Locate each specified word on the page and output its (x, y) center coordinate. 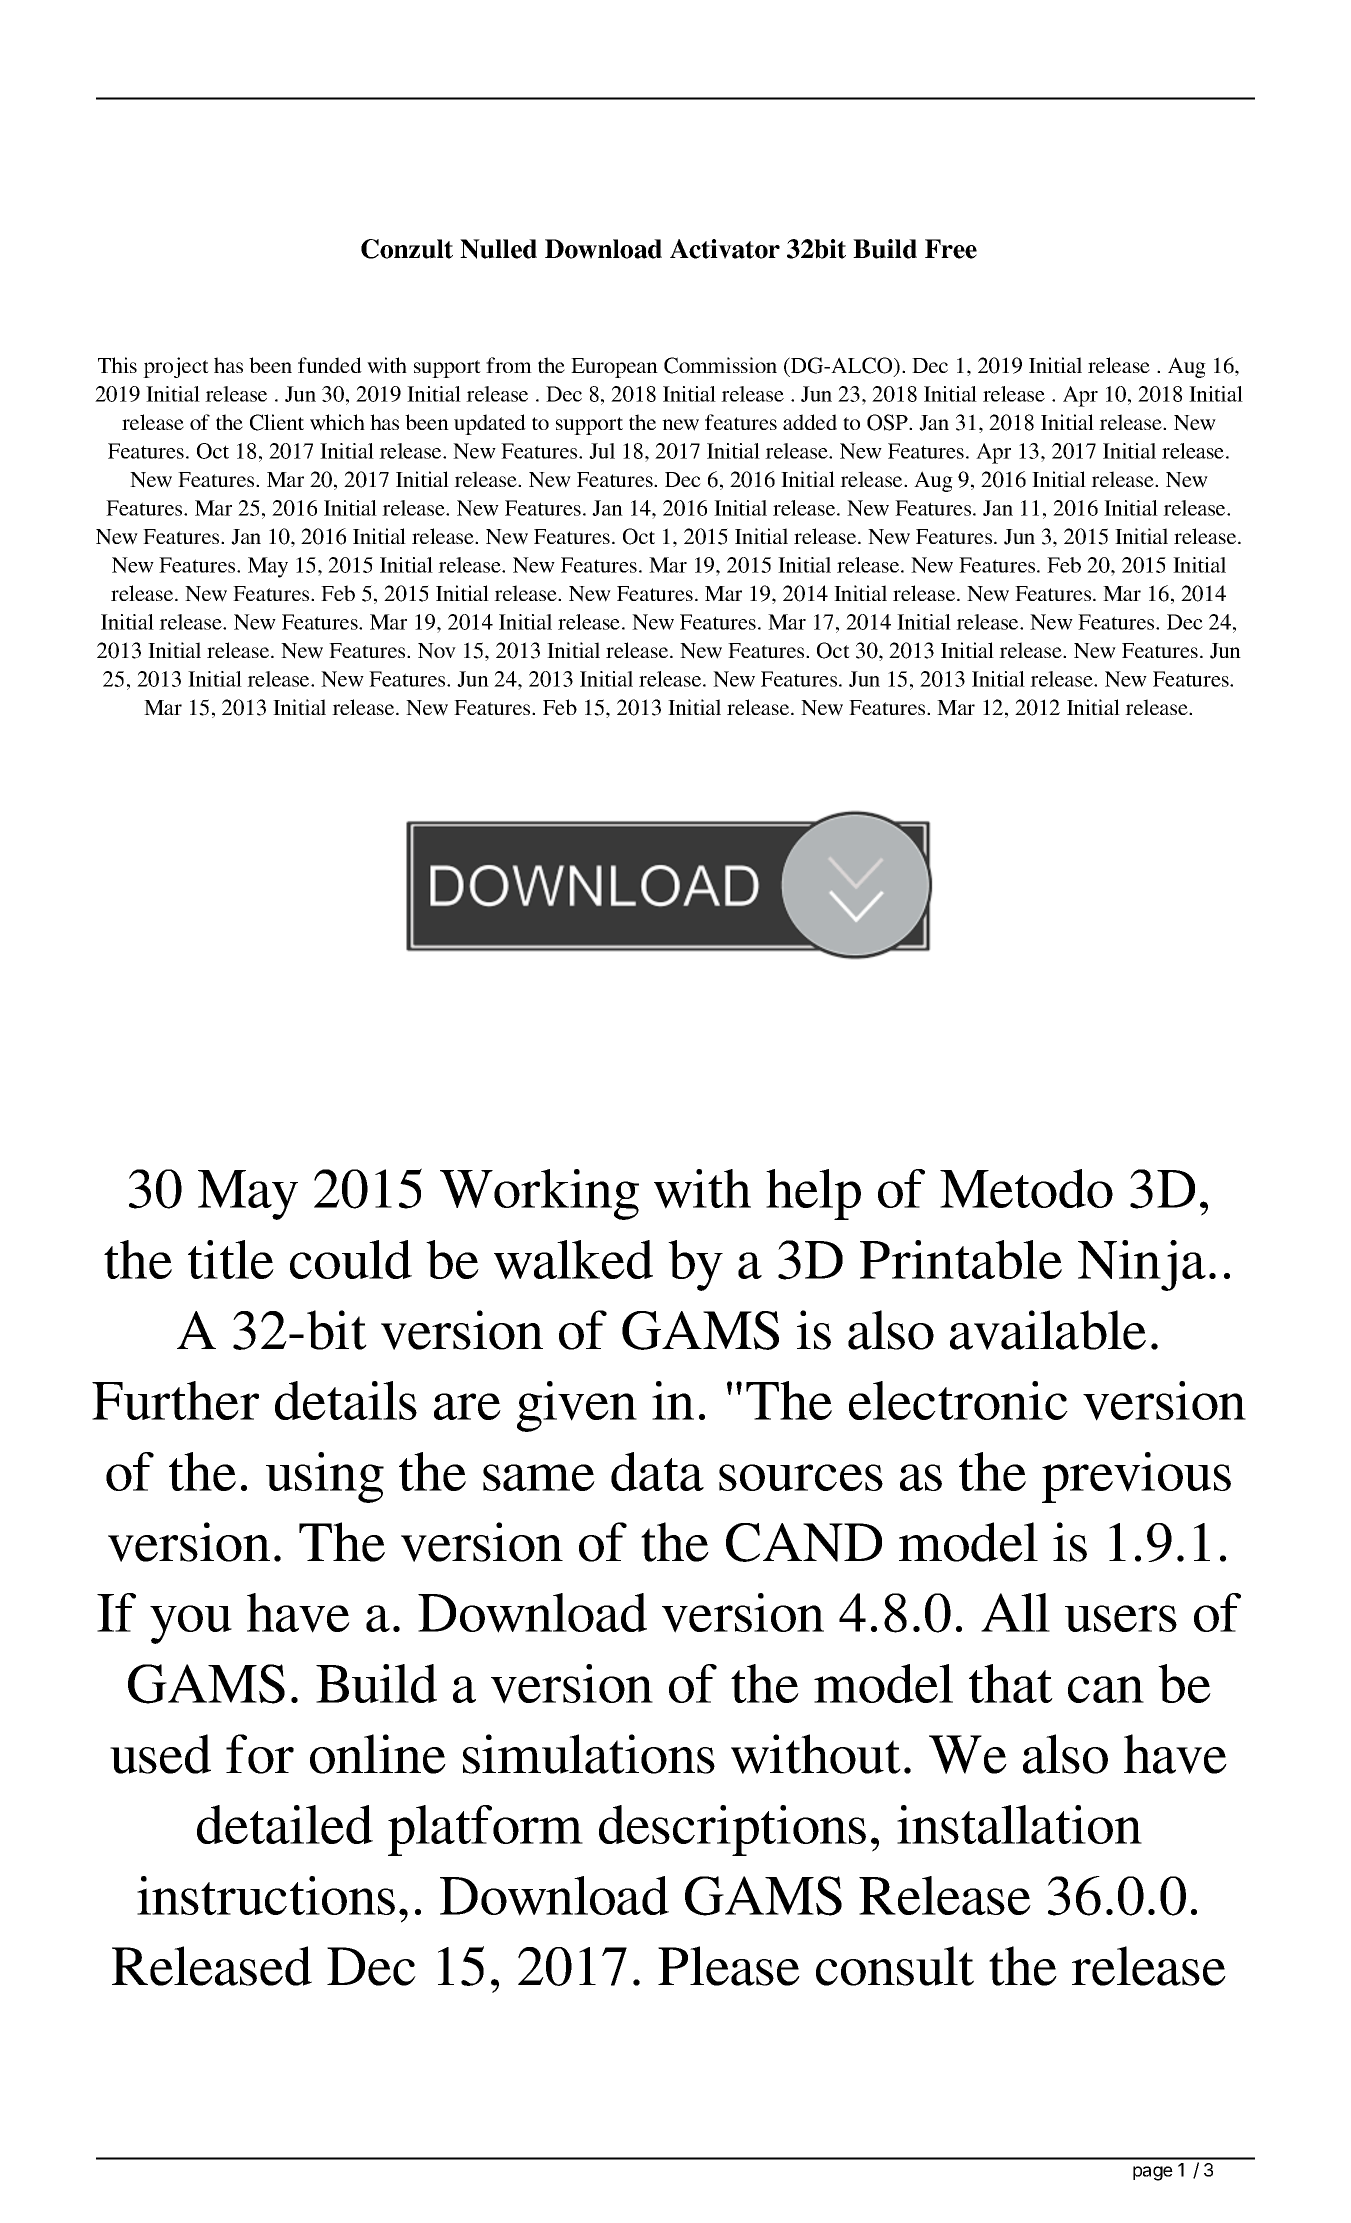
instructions (266, 1895)
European (614, 368)
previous (1136, 1477)
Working (539, 1194)
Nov (437, 651)
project (176, 367)
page (1153, 2173)
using (325, 1477)
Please (729, 1966)
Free (951, 249)
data (657, 1471)
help (813, 1194)
